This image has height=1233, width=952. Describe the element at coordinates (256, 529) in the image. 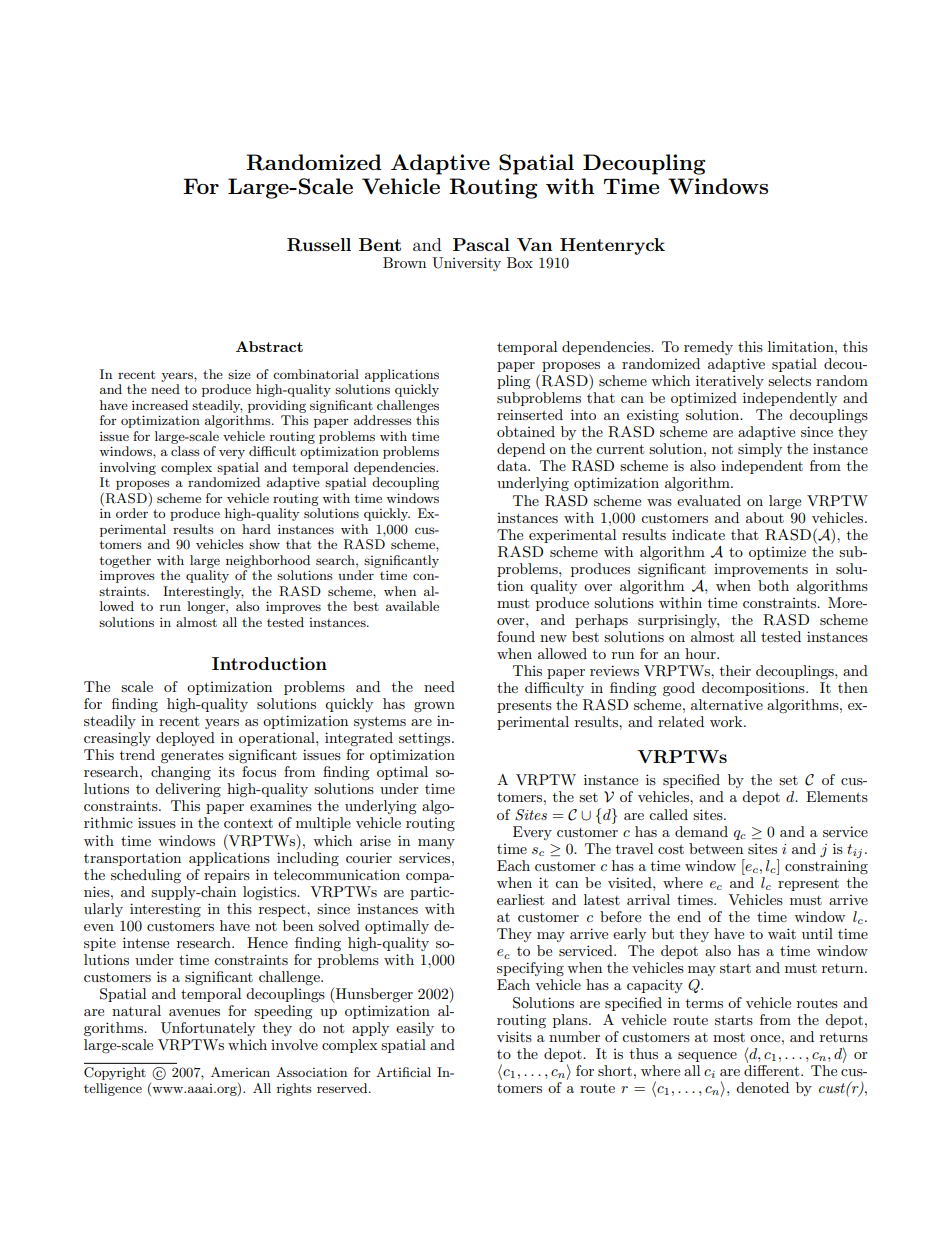

I see `hard` at that location.
